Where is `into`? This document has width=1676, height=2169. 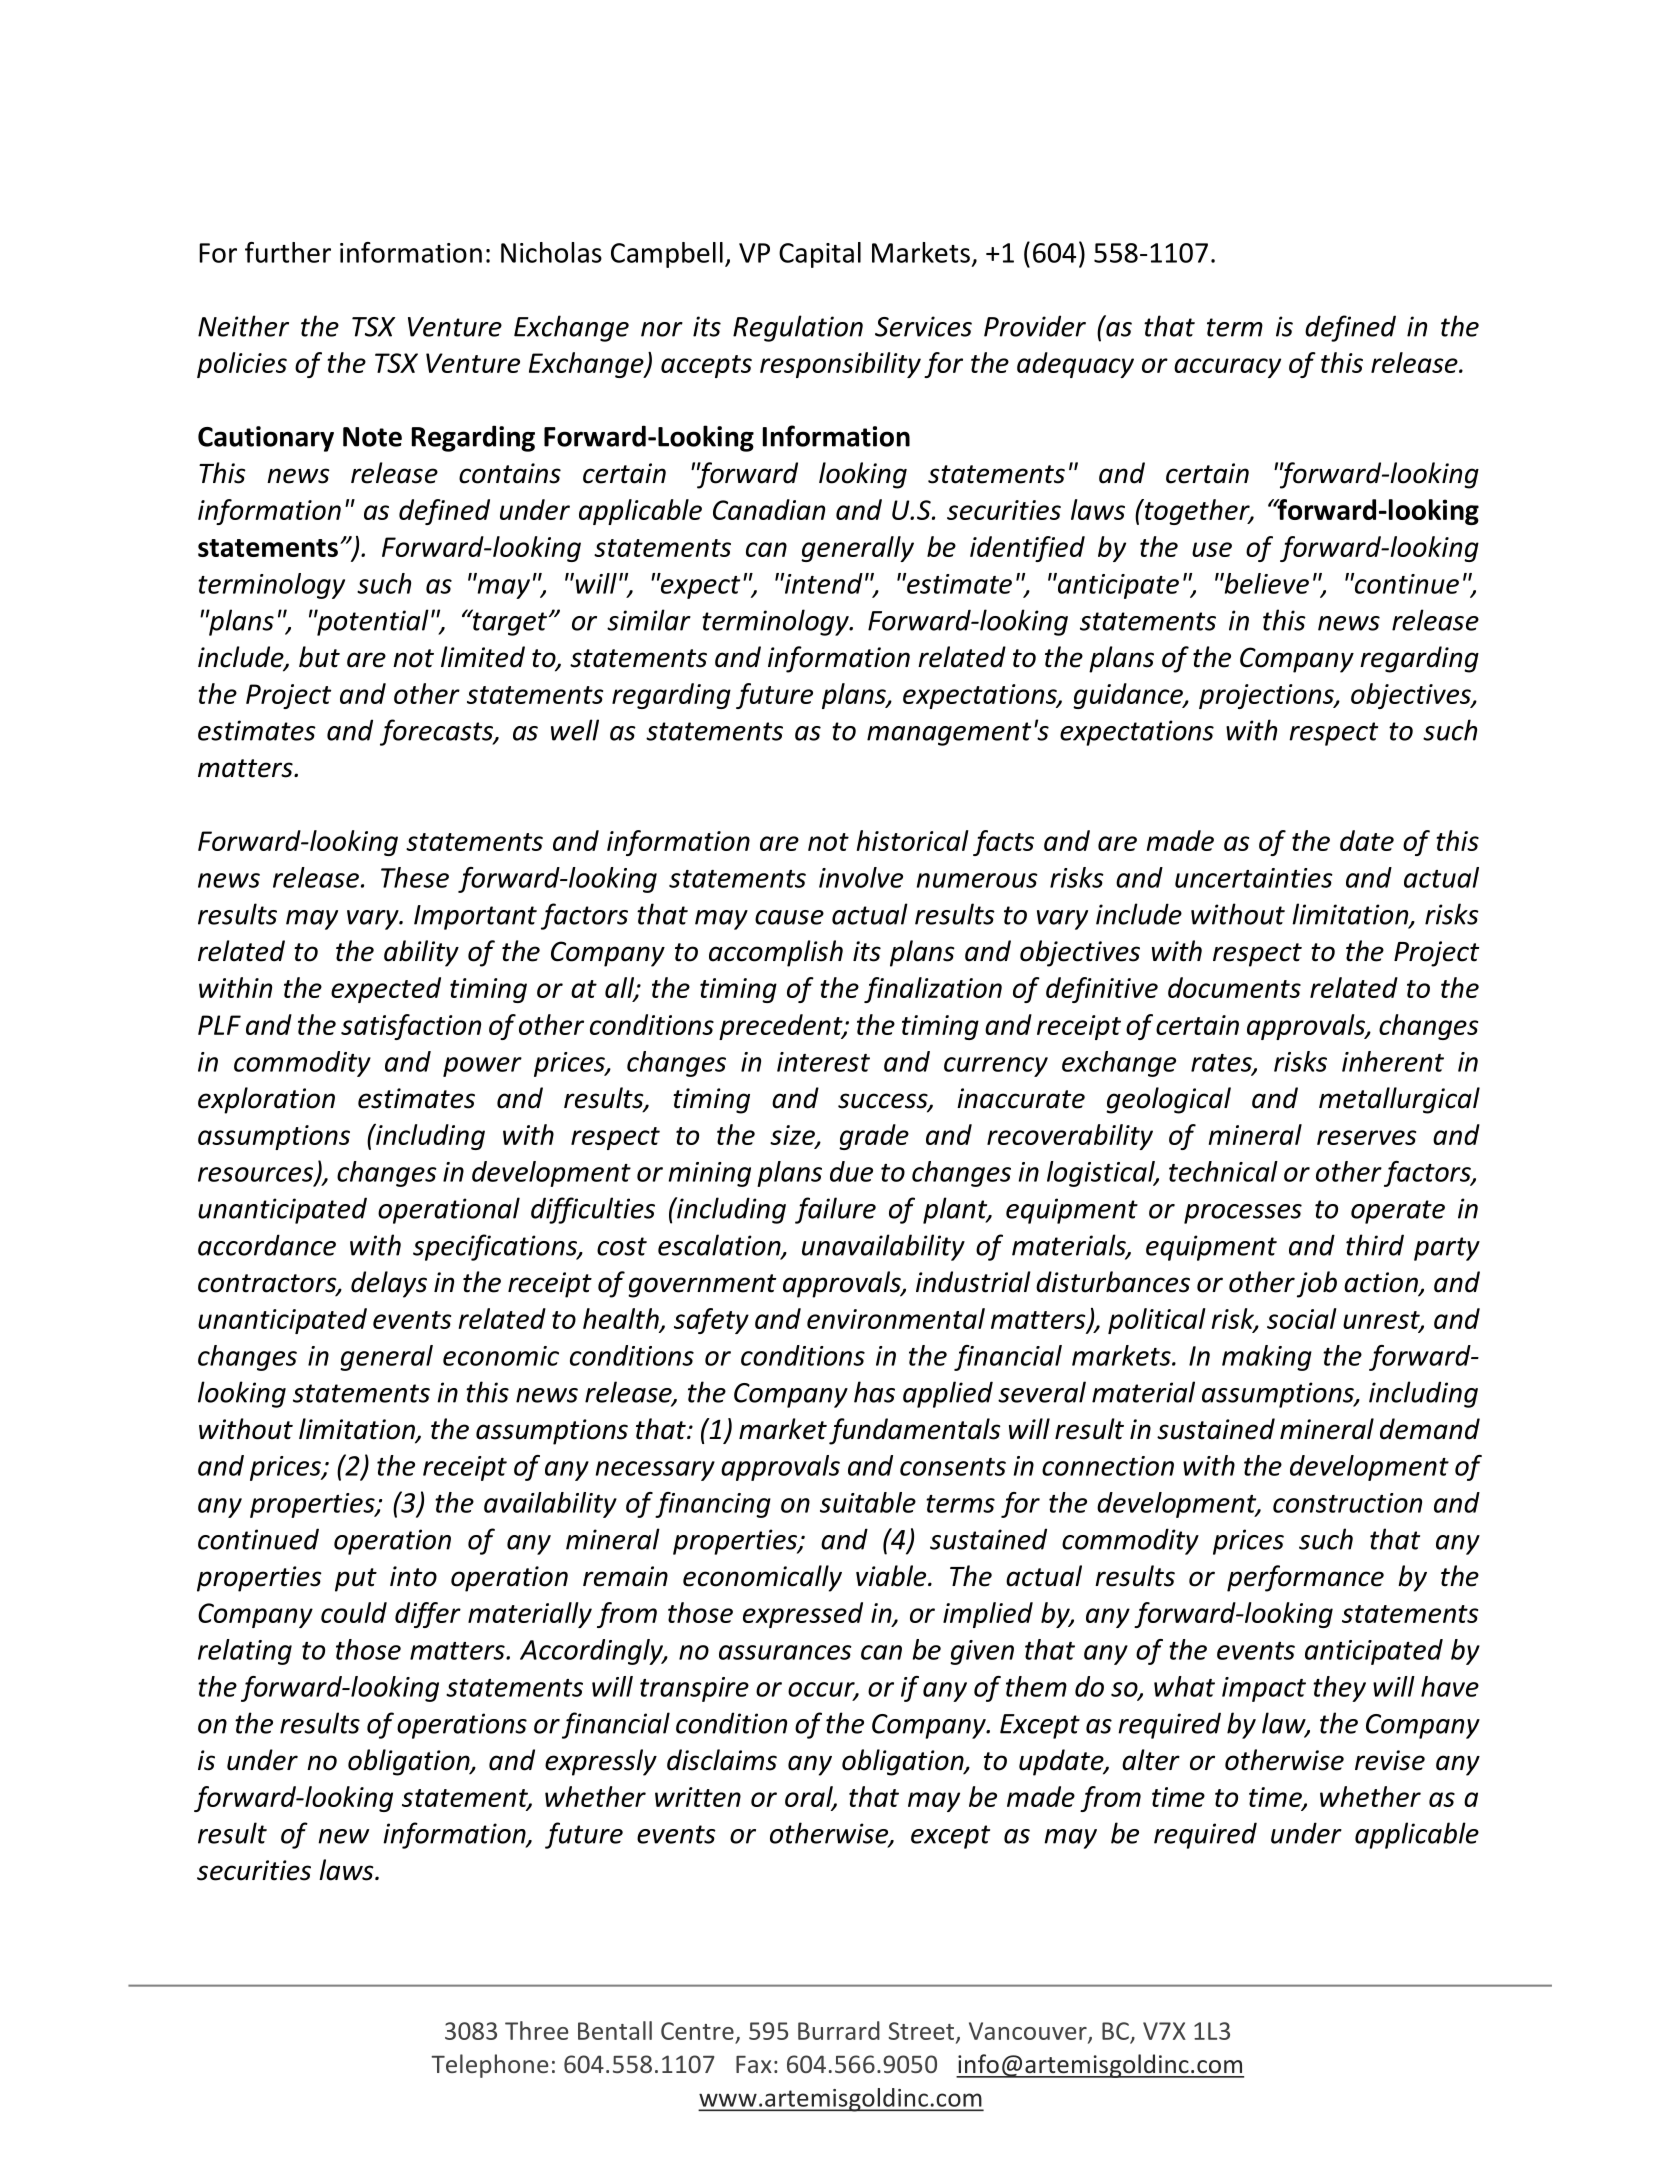
into is located at coordinates (413, 1576).
